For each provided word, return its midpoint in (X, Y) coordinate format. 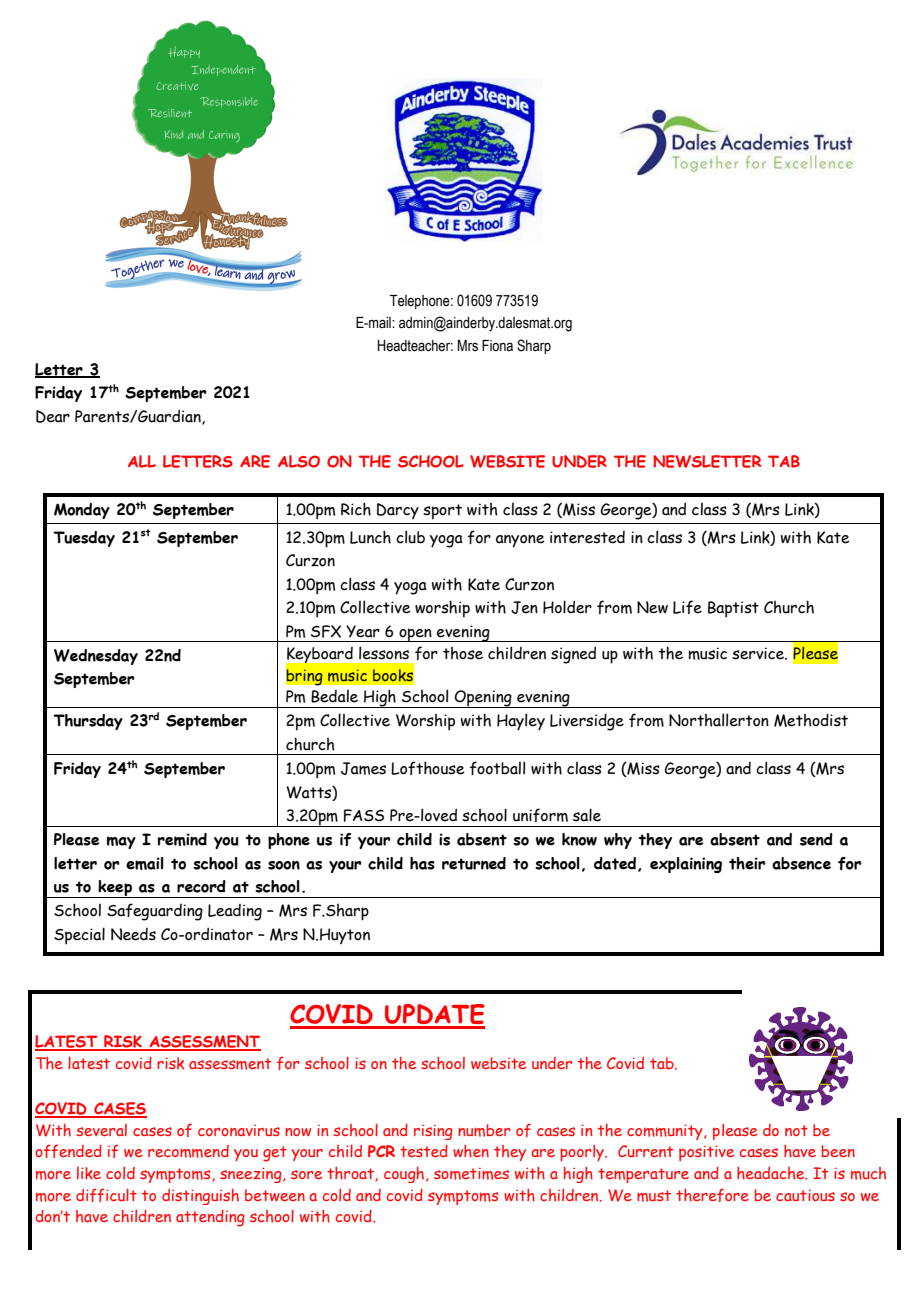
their (747, 863)
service (759, 653)
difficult (106, 1195)
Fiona (497, 346)
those (463, 653)
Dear (53, 416)
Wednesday (96, 657)
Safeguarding (155, 912)
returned (474, 863)
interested (587, 537)
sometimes (471, 1174)
